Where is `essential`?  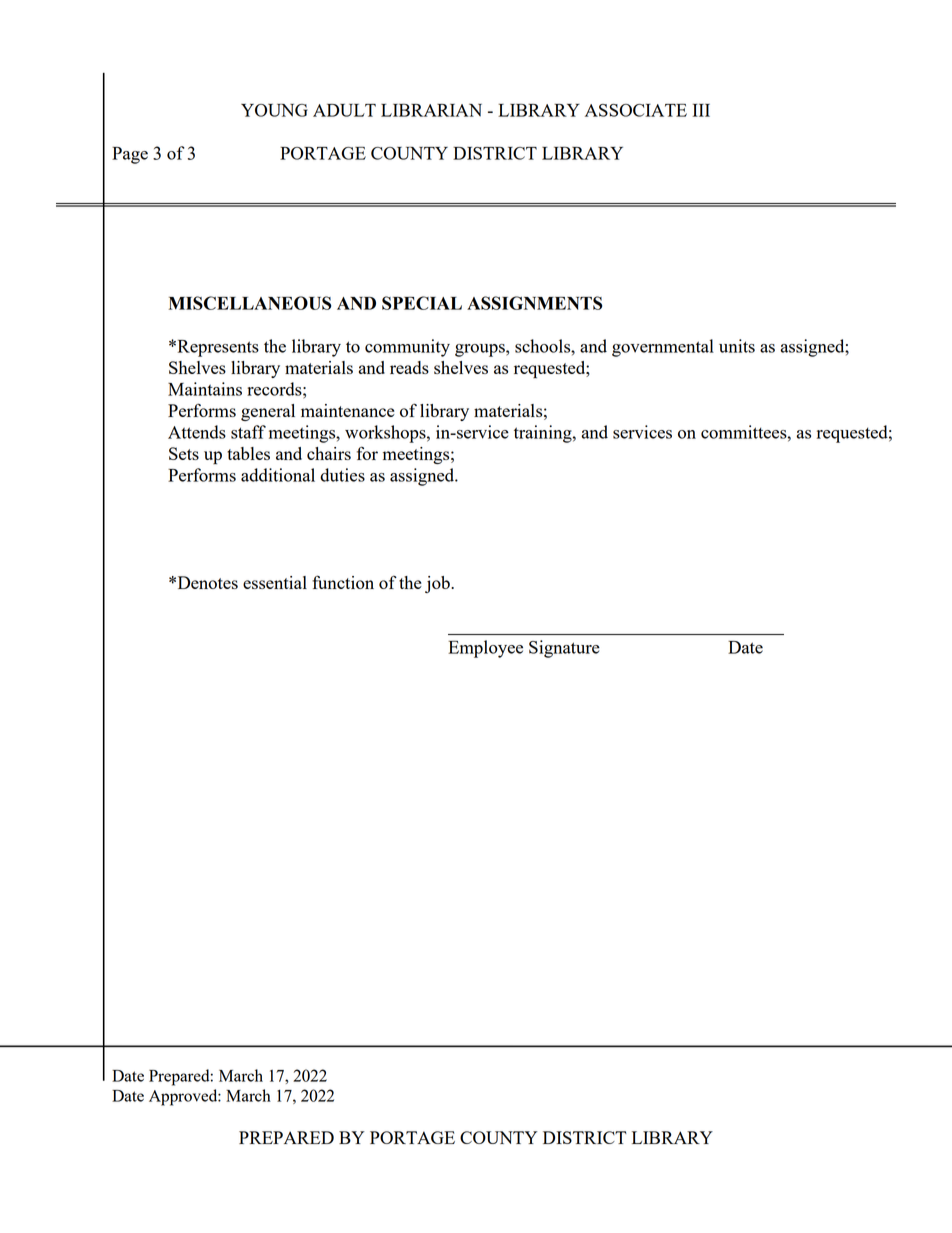
essential is located at coordinates (275, 582).
